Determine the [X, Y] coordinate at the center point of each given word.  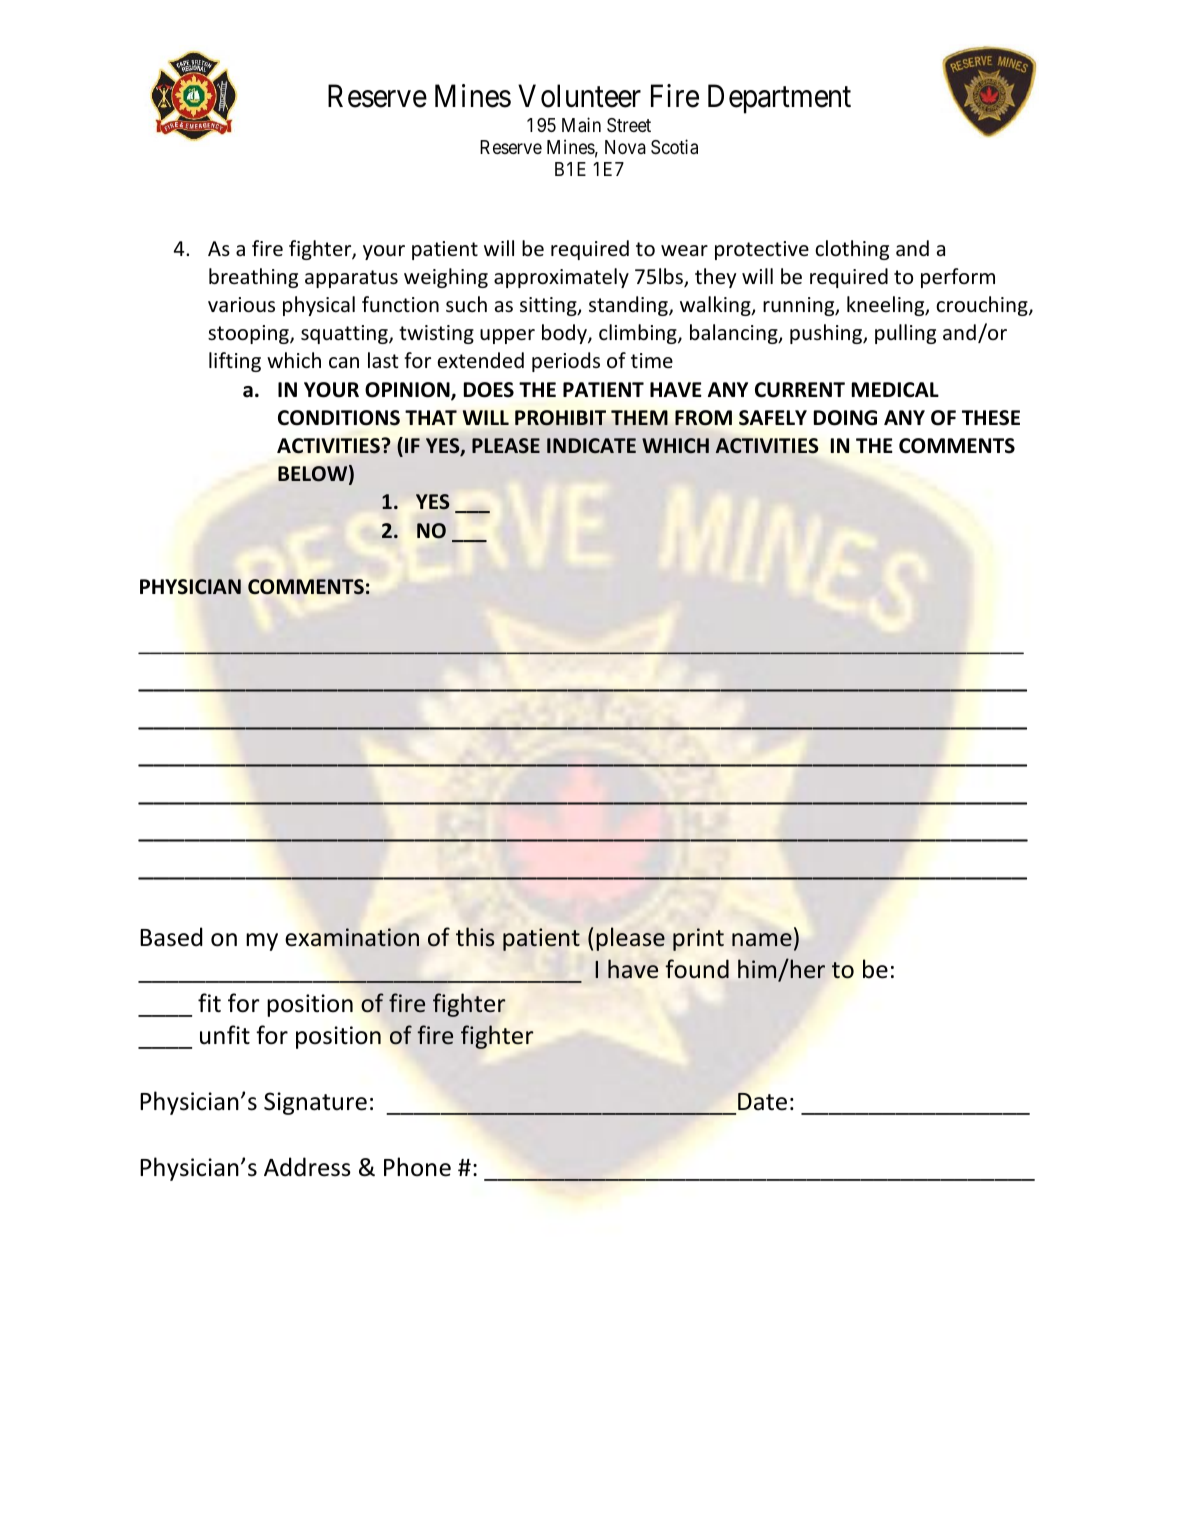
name [762, 940]
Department [779, 99]
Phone [417, 1167]
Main [581, 124]
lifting [235, 362]
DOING [845, 418]
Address [307, 1167]
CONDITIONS [339, 418]
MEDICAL [895, 390]
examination [352, 937]
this [475, 937]
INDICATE [591, 445]
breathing [253, 278]
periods [566, 362]
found [697, 969]
